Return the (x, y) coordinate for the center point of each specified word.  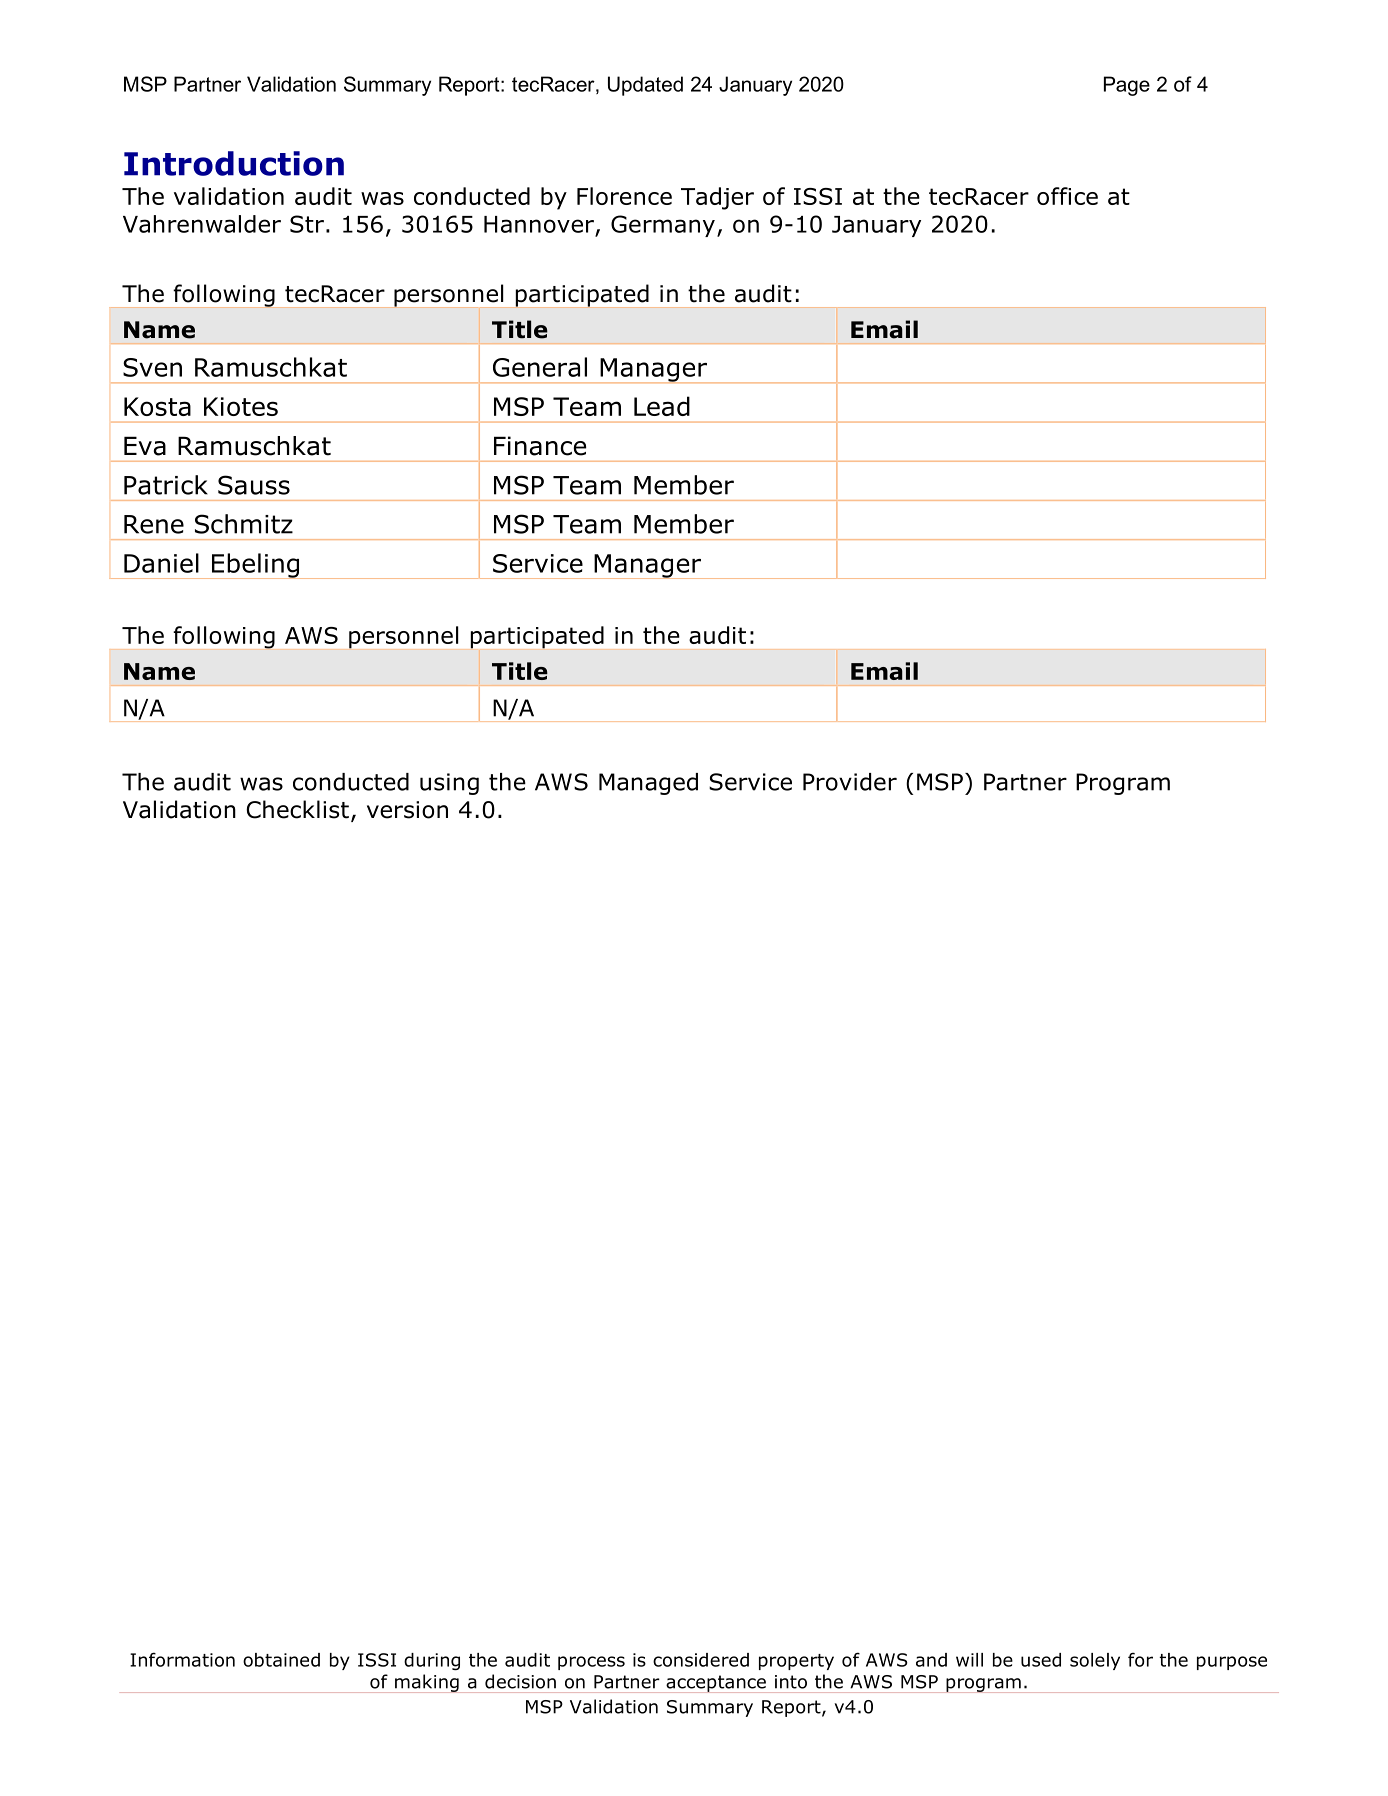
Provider (850, 782)
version (407, 810)
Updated (645, 86)
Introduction (234, 163)
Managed (648, 784)
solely (1095, 1661)
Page (1127, 86)
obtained (281, 1660)
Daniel (161, 563)
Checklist (297, 809)
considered (701, 1660)
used (1041, 1660)
